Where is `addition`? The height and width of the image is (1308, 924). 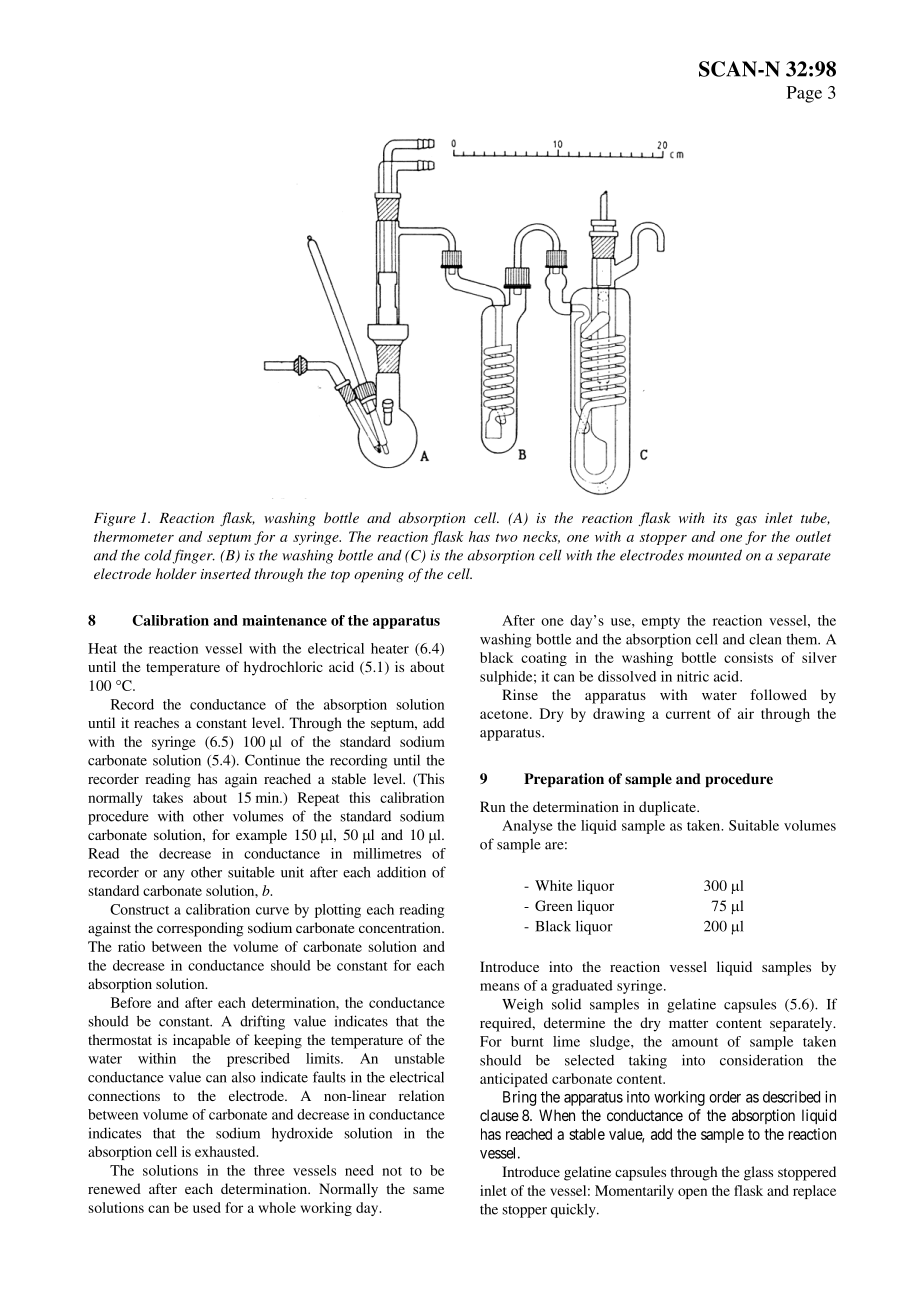
addition is located at coordinates (401, 872).
